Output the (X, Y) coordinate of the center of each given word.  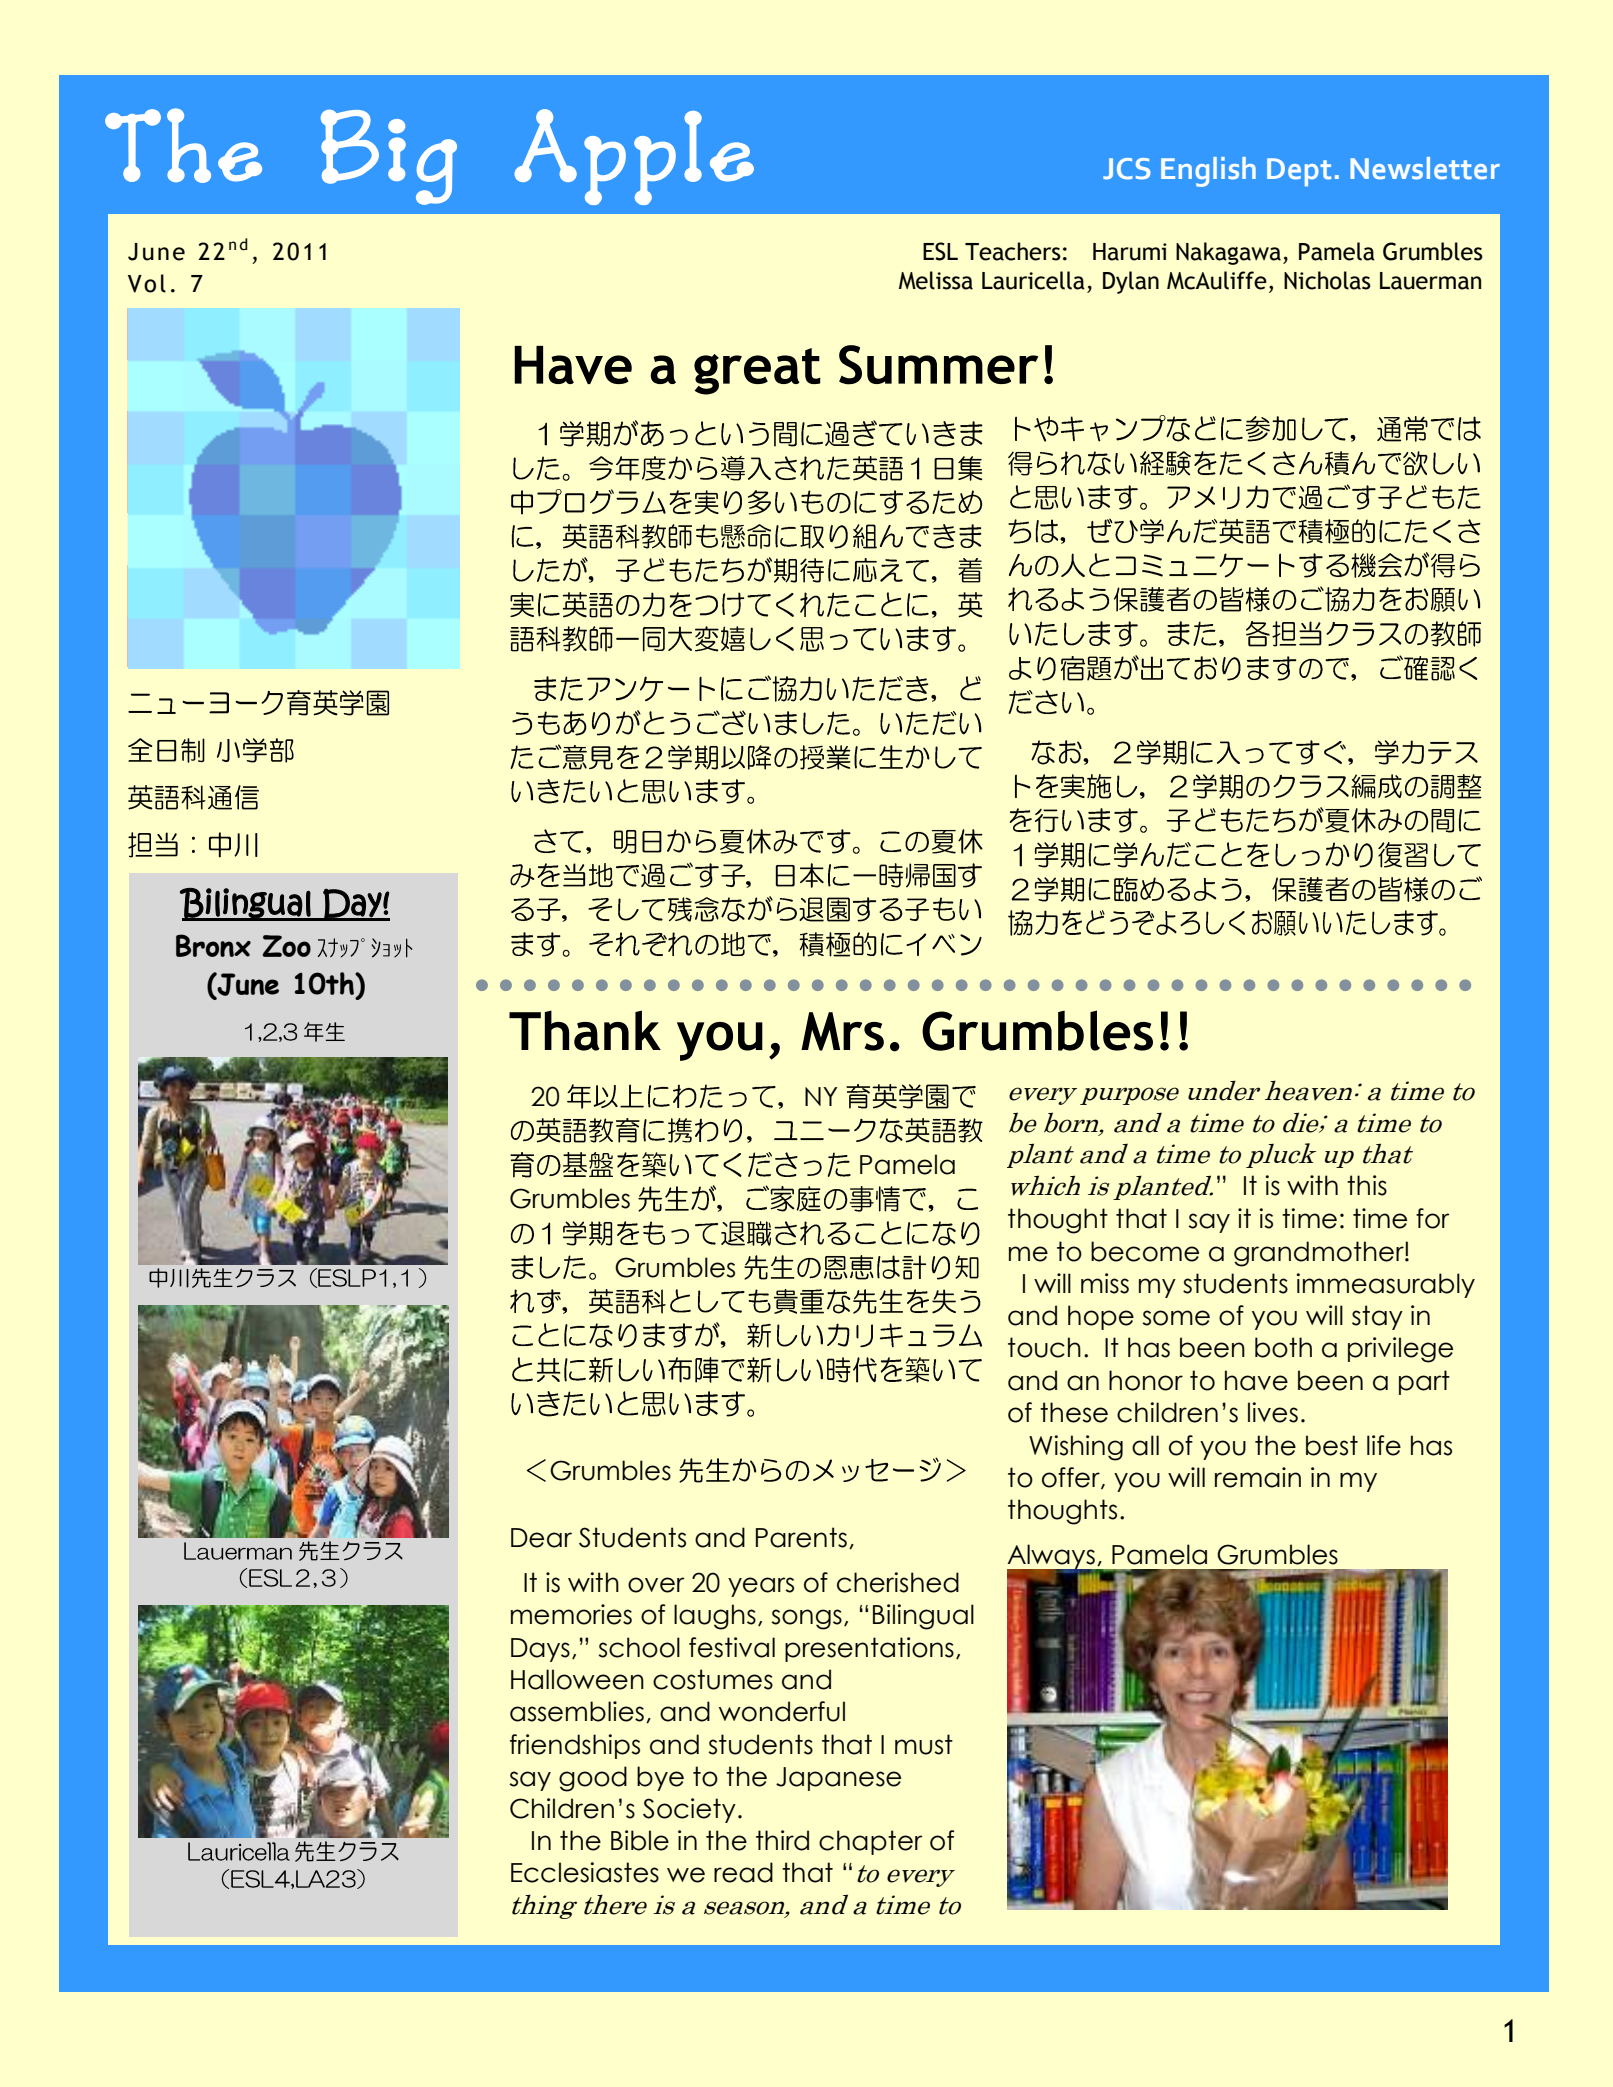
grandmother (1320, 1254)
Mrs (842, 1031)
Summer (938, 365)
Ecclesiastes (585, 1872)
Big (389, 157)
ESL (940, 251)
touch (1044, 1347)
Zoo (287, 946)
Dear (541, 1538)
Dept (1299, 172)
